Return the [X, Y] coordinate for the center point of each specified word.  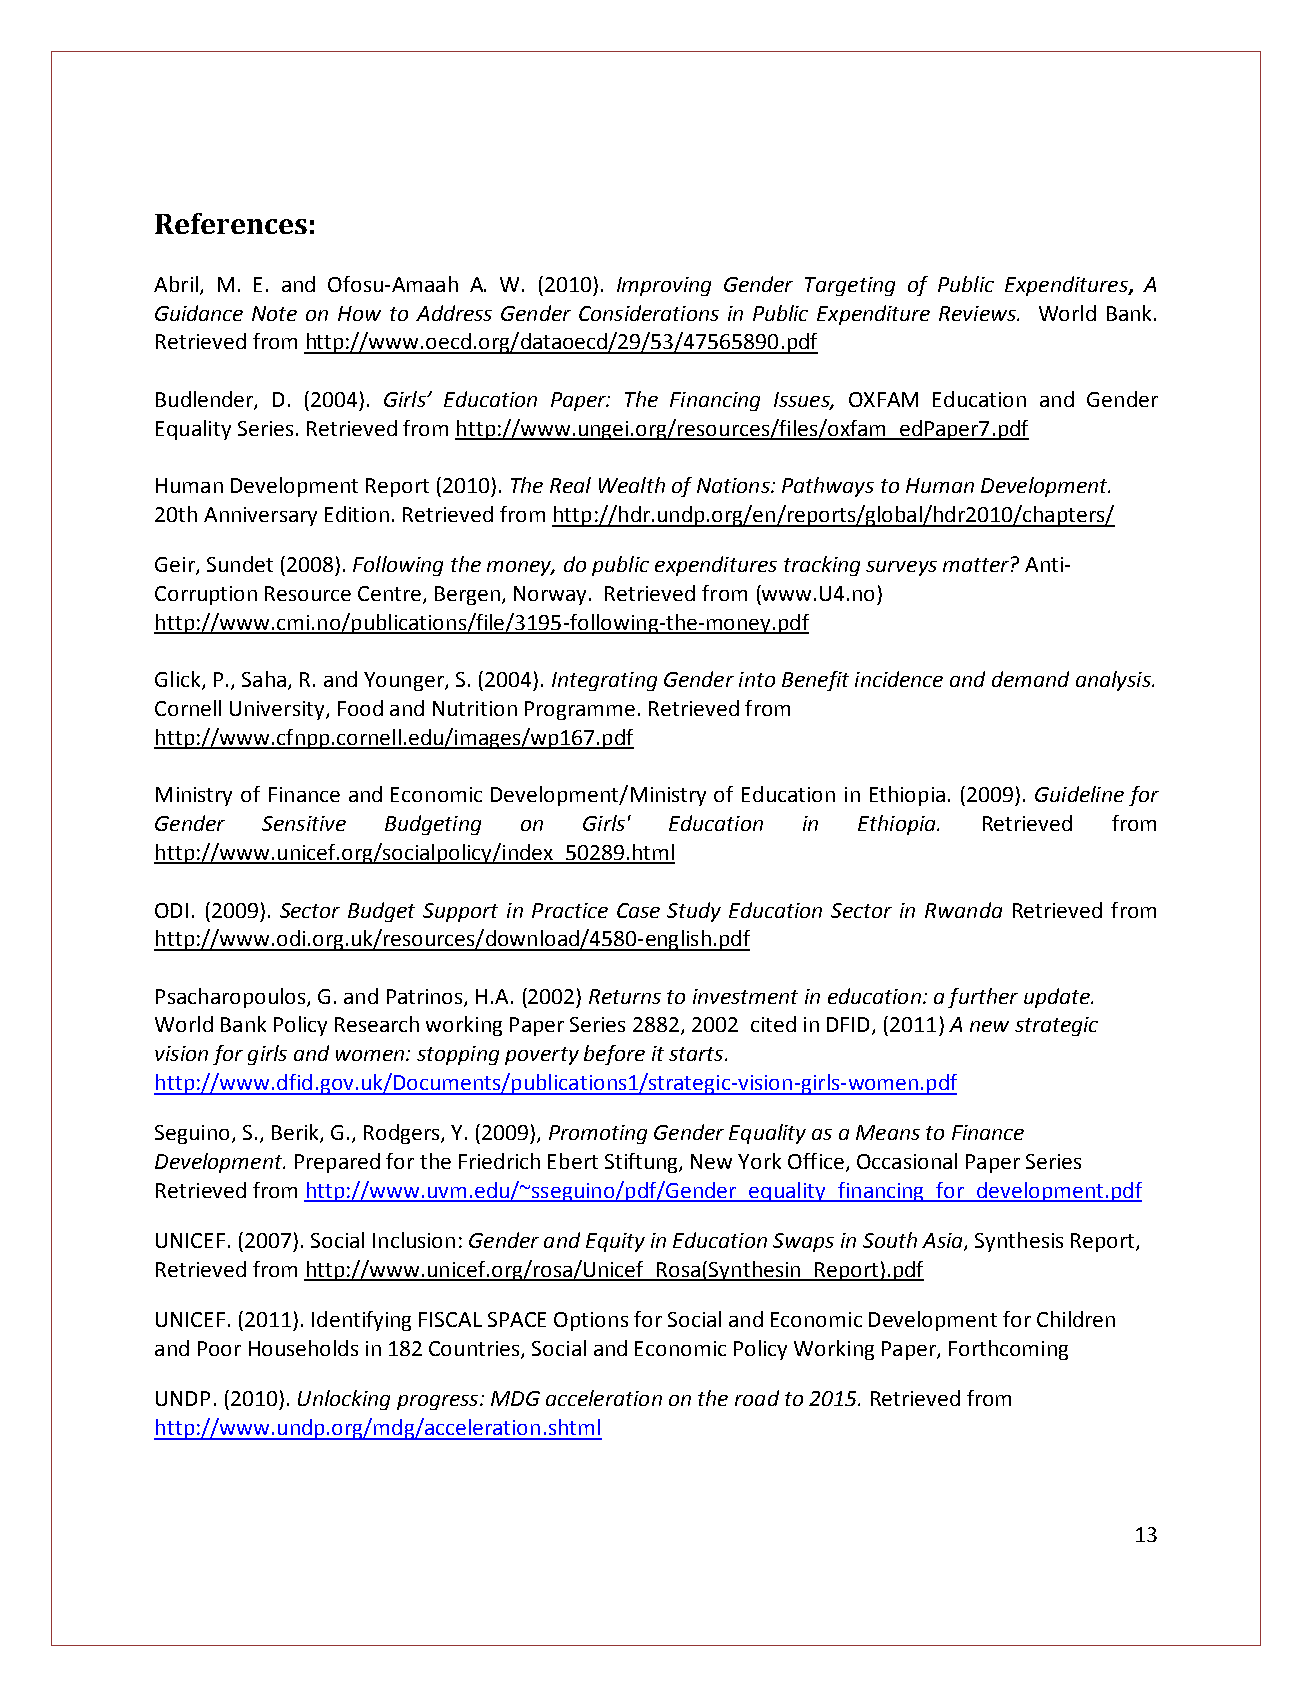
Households [303, 1348]
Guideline [1079, 794]
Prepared [337, 1163]
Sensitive [304, 823]
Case [638, 910]
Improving [664, 286]
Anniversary [260, 516]
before [614, 1055]
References [231, 223]
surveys [901, 568]
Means [888, 1132]
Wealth [632, 485]
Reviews [978, 313]
